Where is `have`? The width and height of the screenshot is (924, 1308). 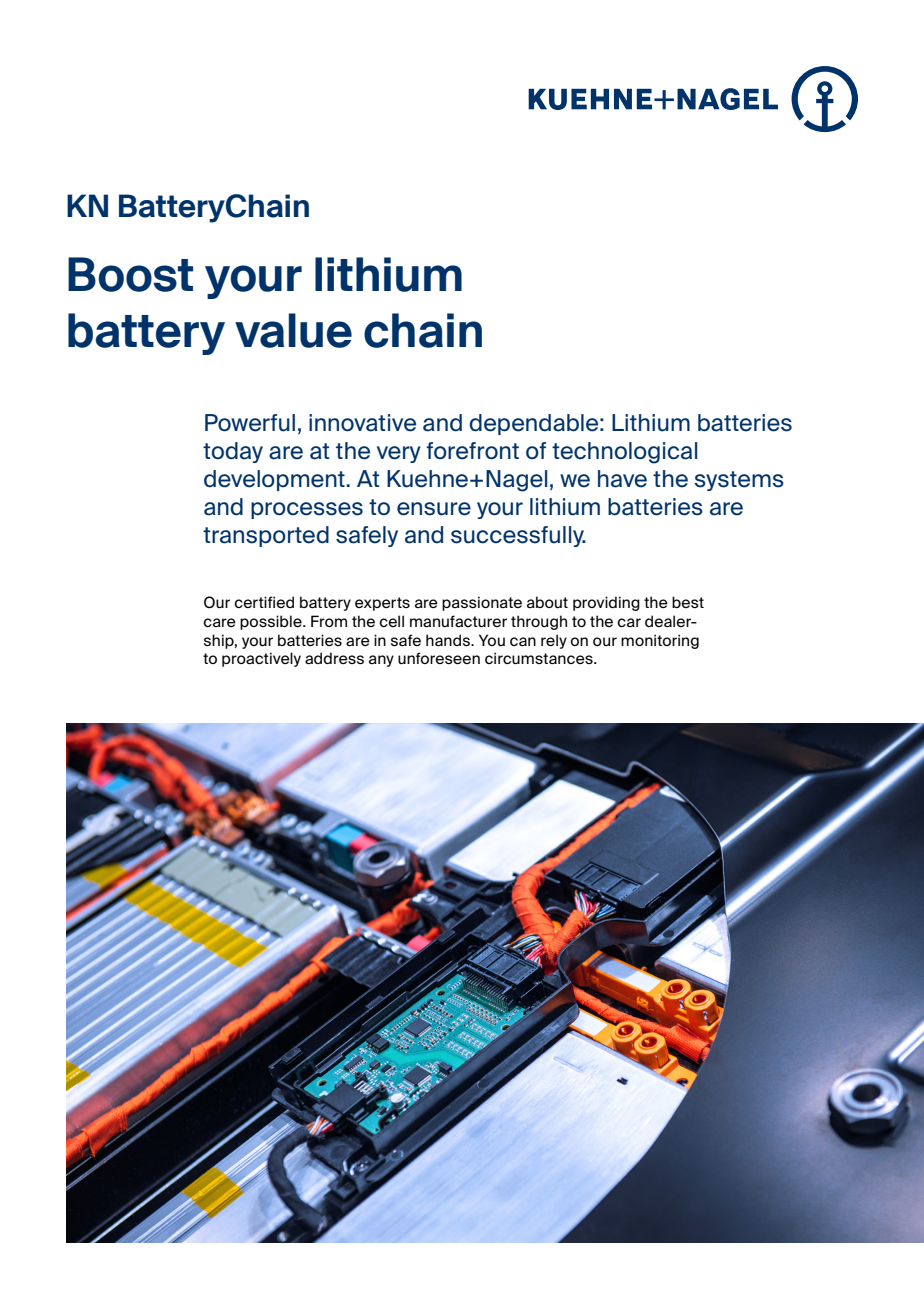 have is located at coordinates (622, 479).
